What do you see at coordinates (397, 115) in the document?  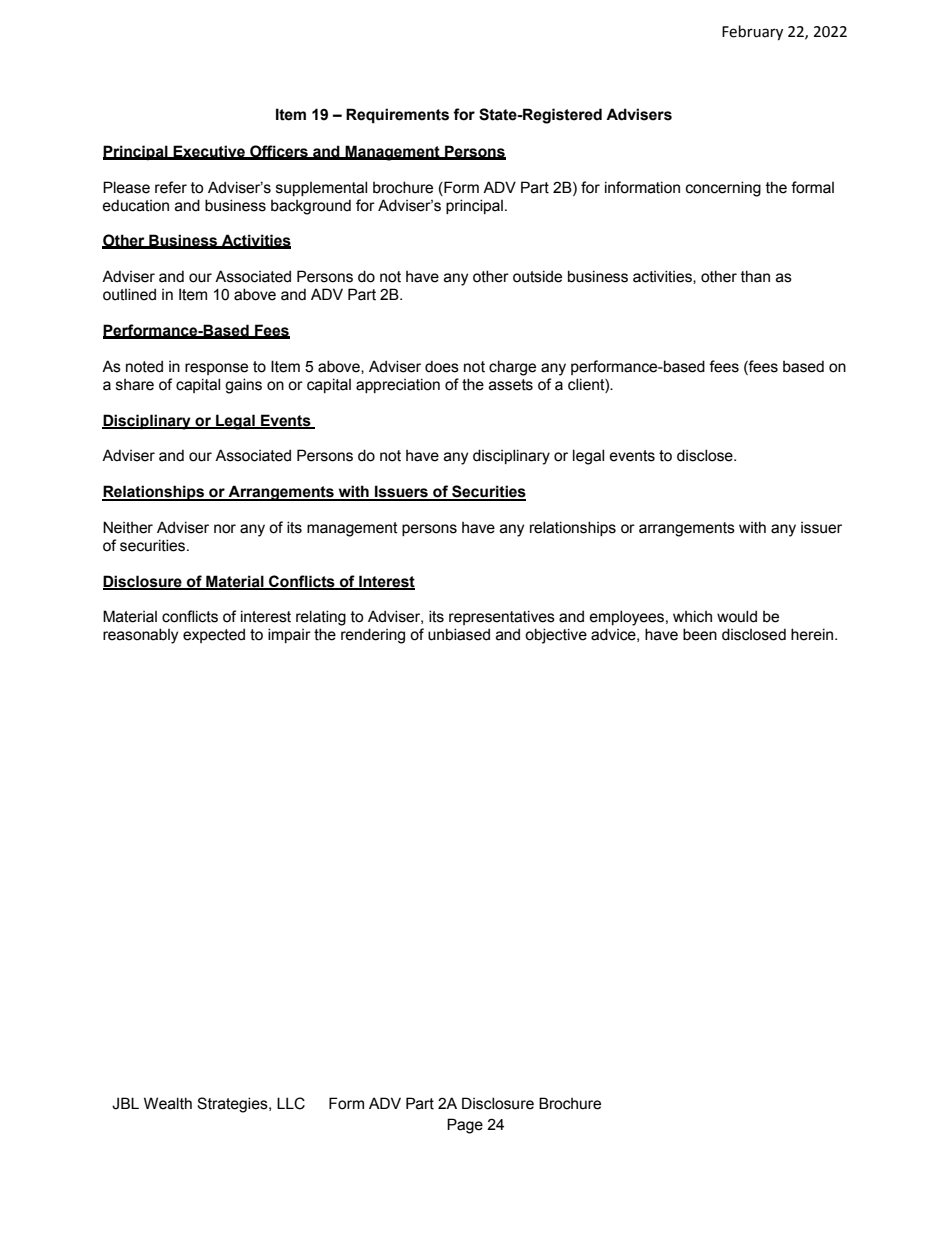 I see `Requirements` at bounding box center [397, 115].
